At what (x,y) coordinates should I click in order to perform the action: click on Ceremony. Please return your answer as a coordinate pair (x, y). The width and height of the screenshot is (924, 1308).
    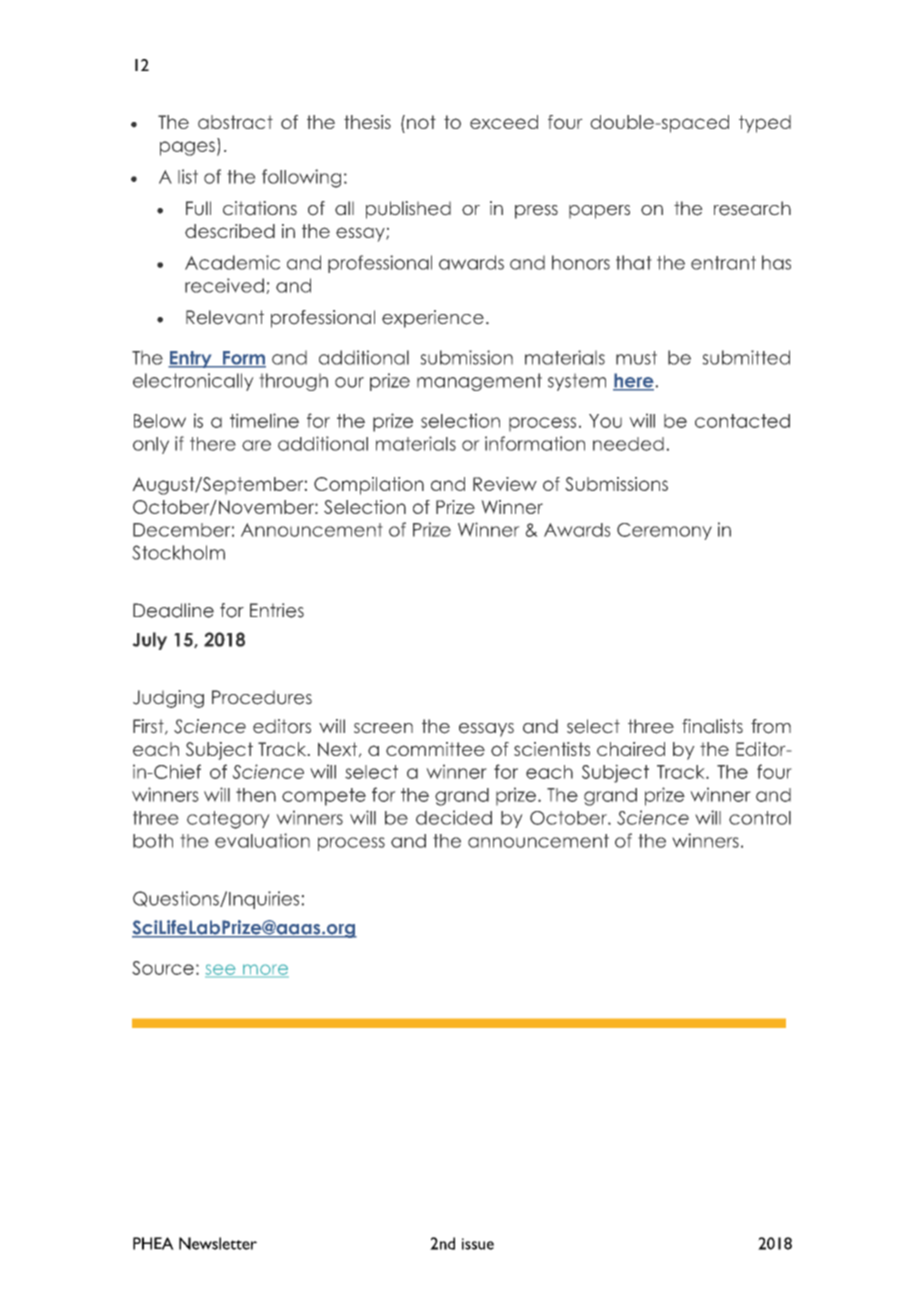
    Looking at the image, I should click on (664, 531).
